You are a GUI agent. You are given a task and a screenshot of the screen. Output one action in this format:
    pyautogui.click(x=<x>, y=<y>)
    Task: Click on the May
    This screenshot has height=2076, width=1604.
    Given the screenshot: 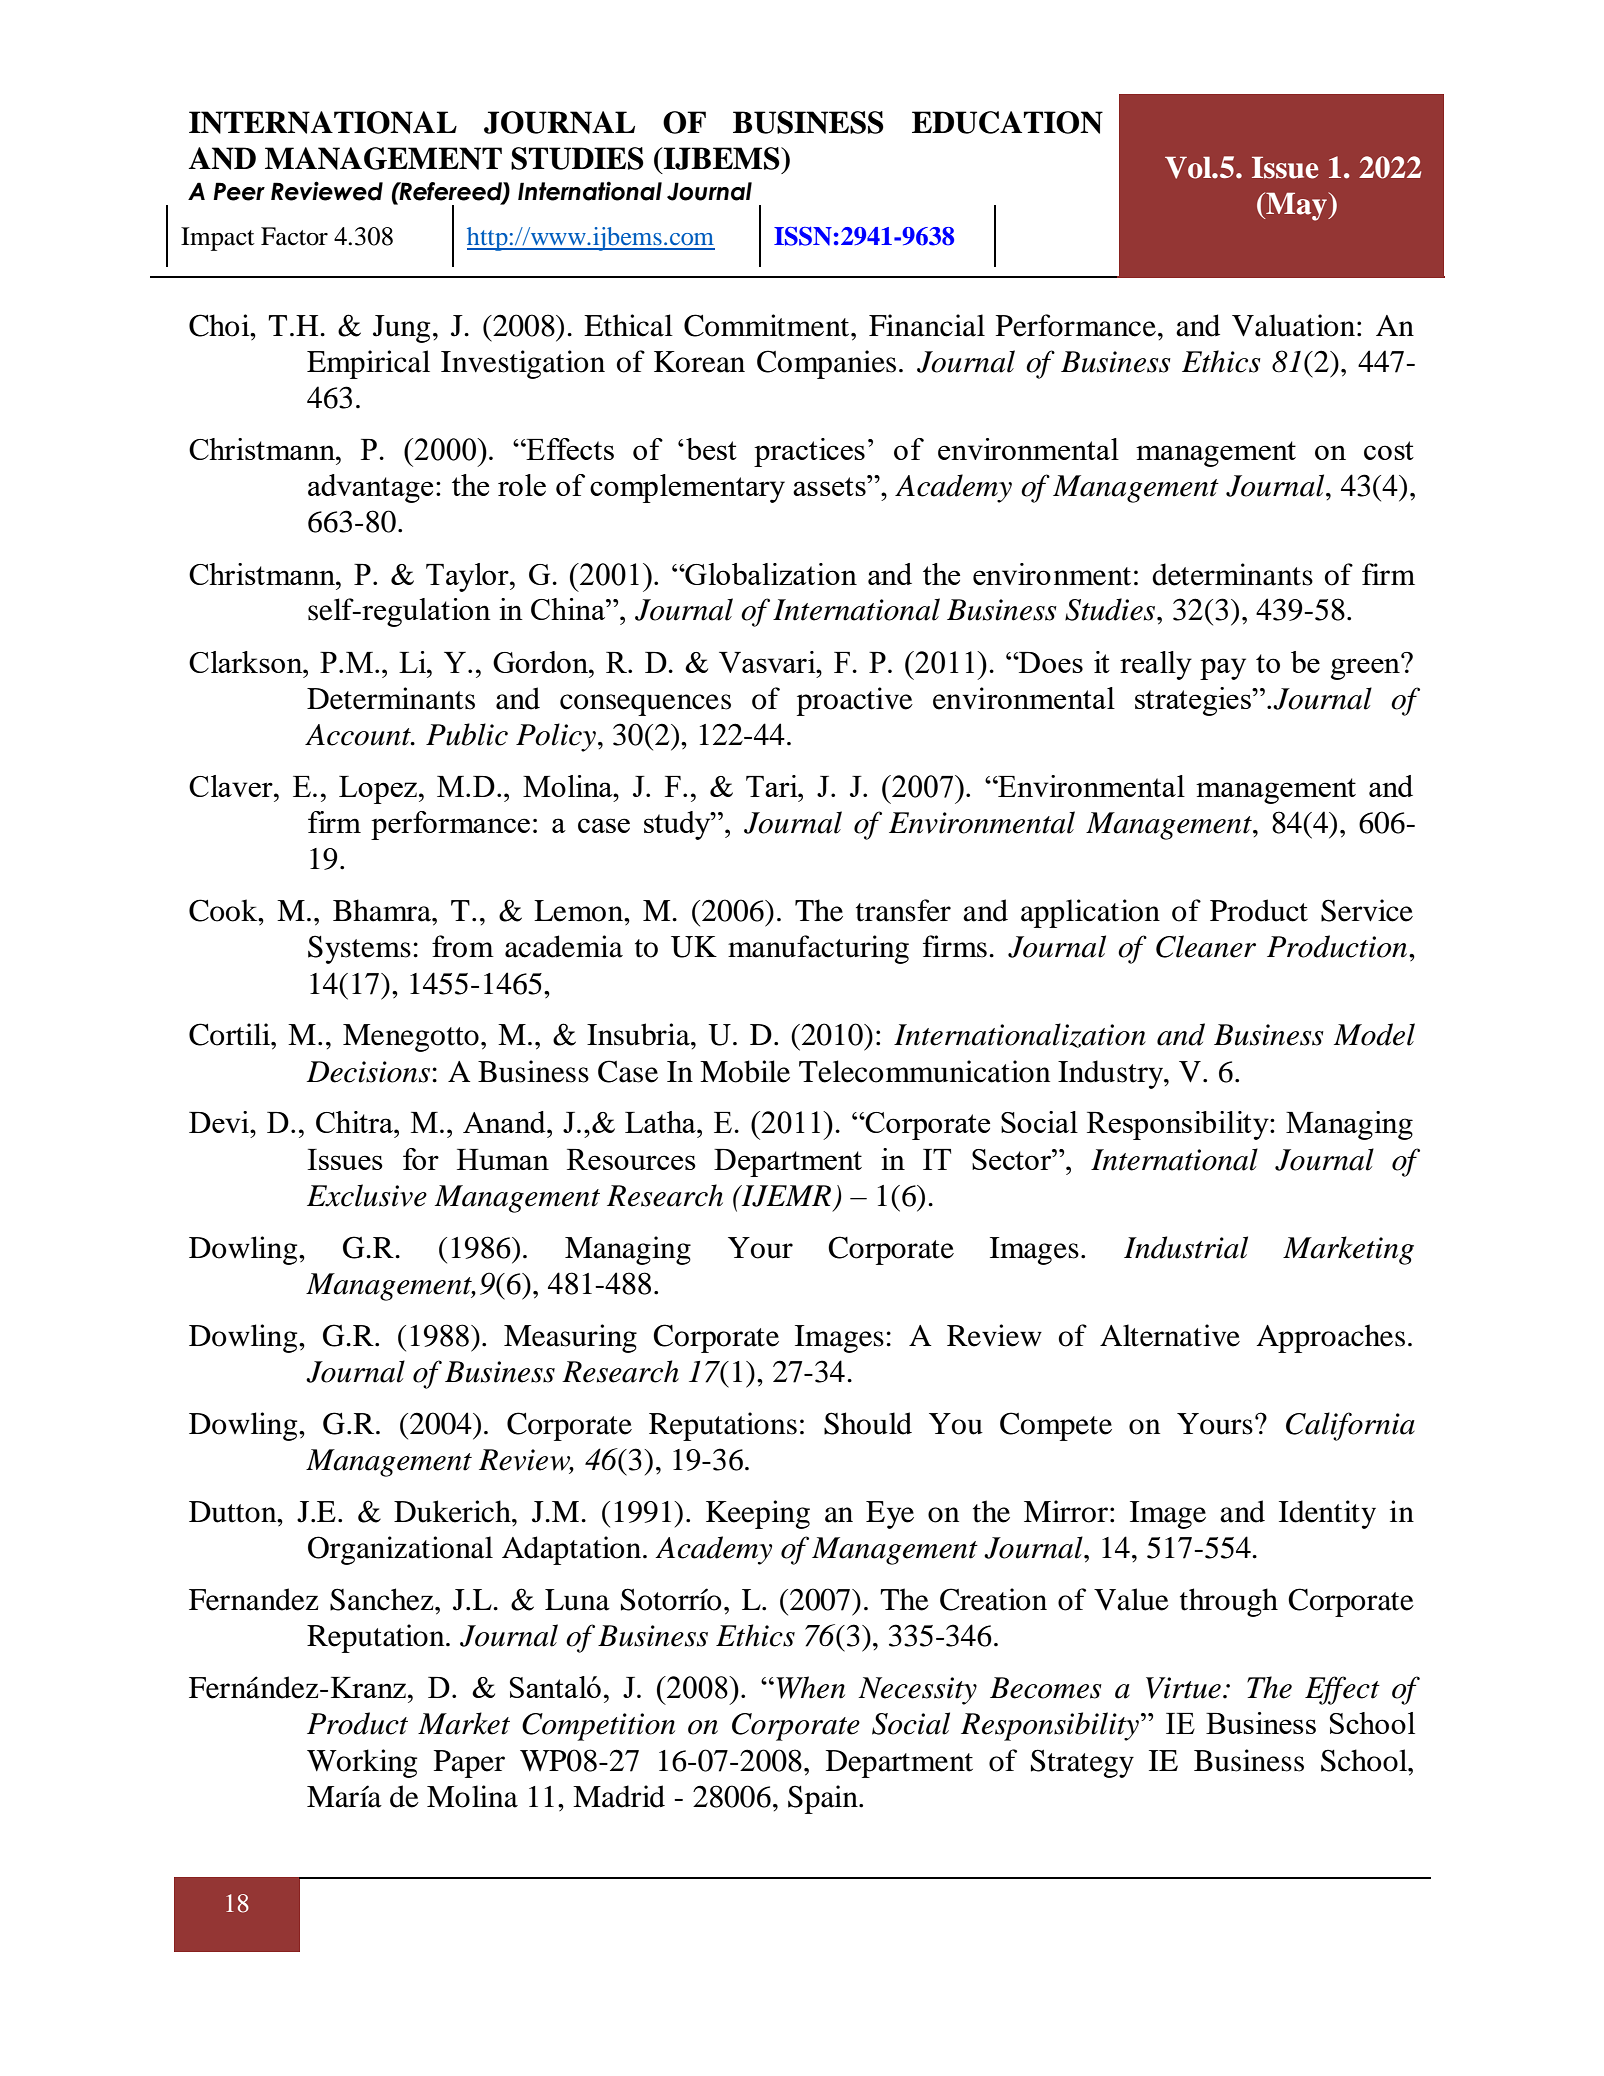 What is the action you would take?
    pyautogui.click(x=1296, y=206)
